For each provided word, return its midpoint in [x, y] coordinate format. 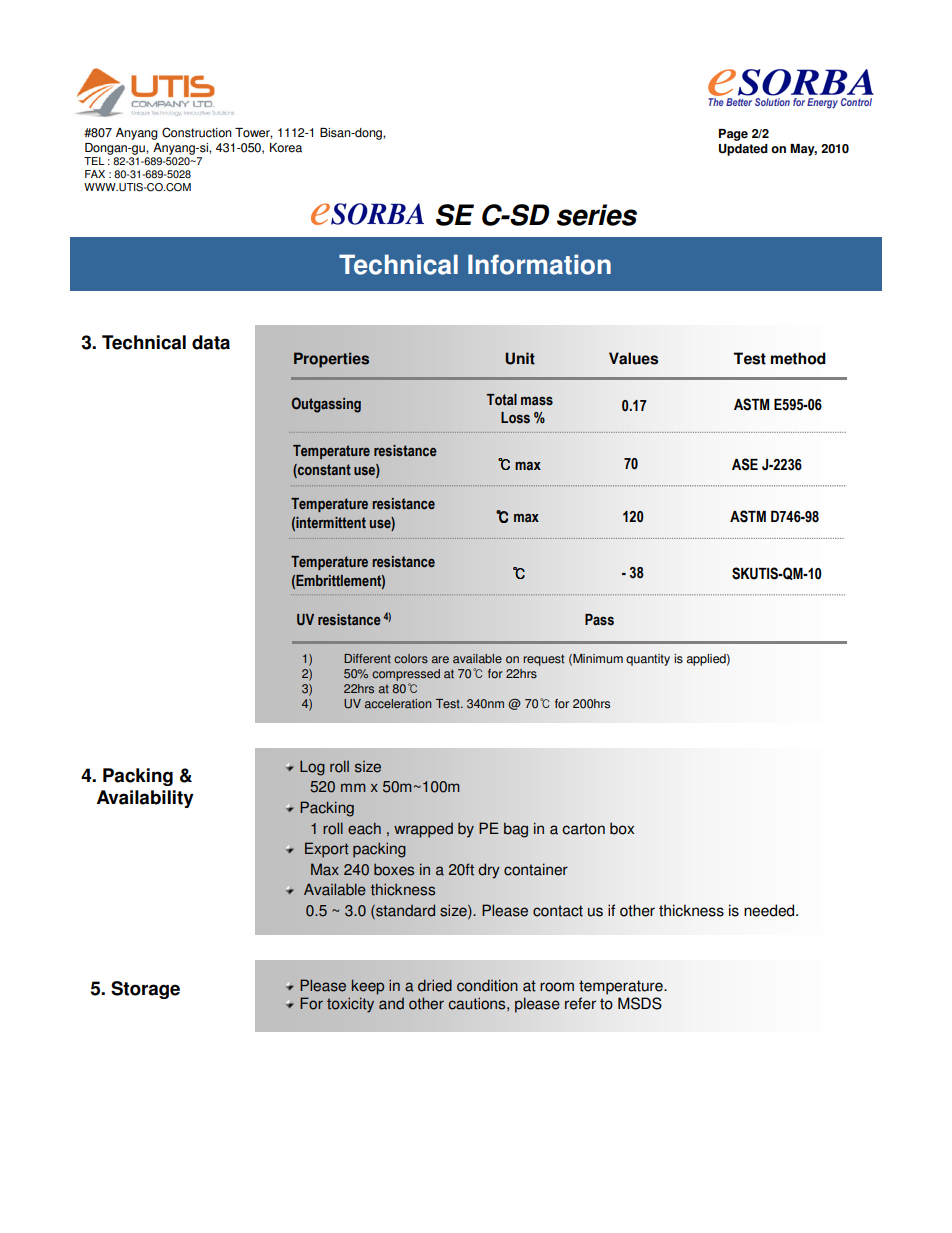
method [798, 358]
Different [367, 659]
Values [633, 358]
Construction [197, 132]
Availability [145, 799]
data [211, 342]
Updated [743, 150]
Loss [515, 418]
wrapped [423, 830]
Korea [286, 148]
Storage [145, 990]
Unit [520, 358]
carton [583, 829]
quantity [648, 660]
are [440, 660]
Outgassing [326, 405]
